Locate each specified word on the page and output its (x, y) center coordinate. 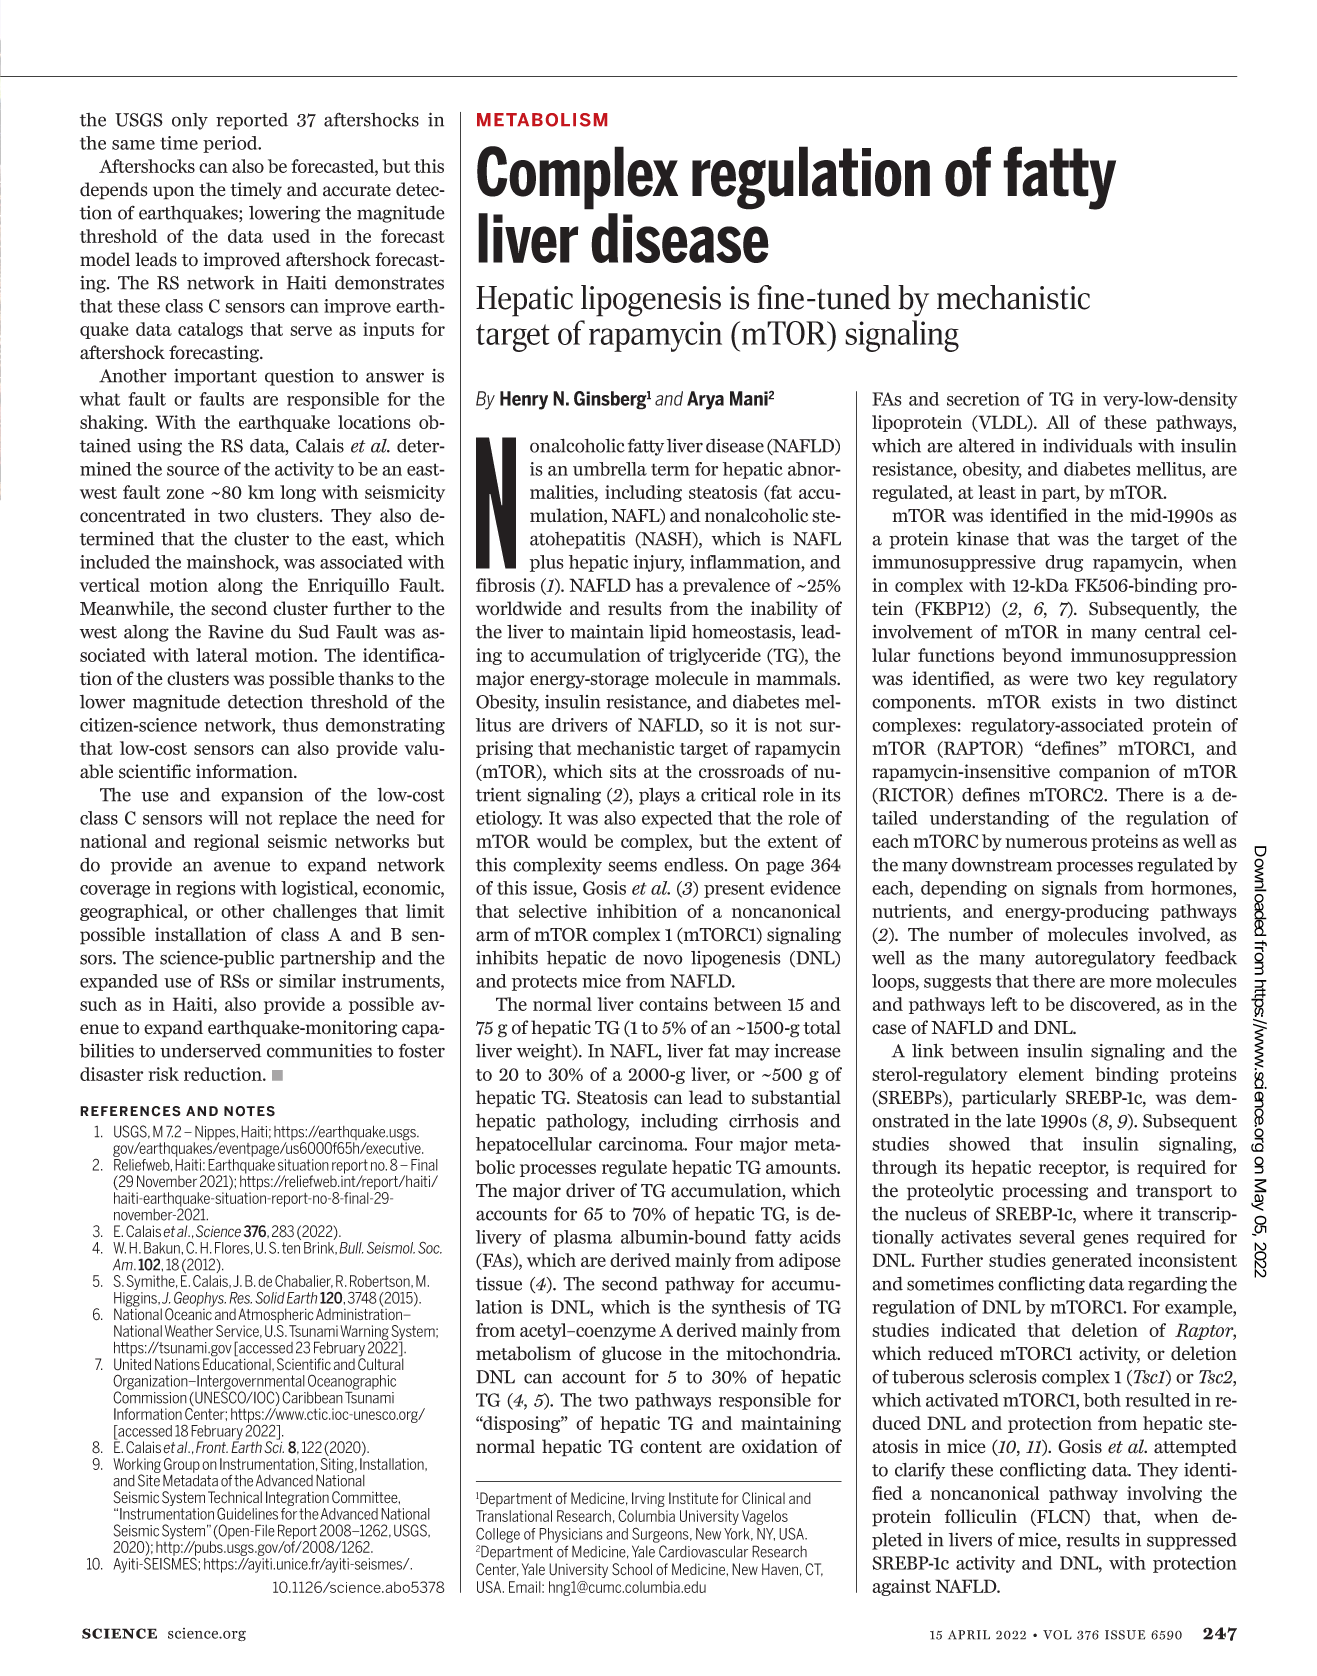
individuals (1087, 445)
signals (1069, 889)
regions (206, 889)
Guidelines (247, 1513)
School (632, 1569)
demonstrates (389, 282)
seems (632, 866)
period (231, 144)
